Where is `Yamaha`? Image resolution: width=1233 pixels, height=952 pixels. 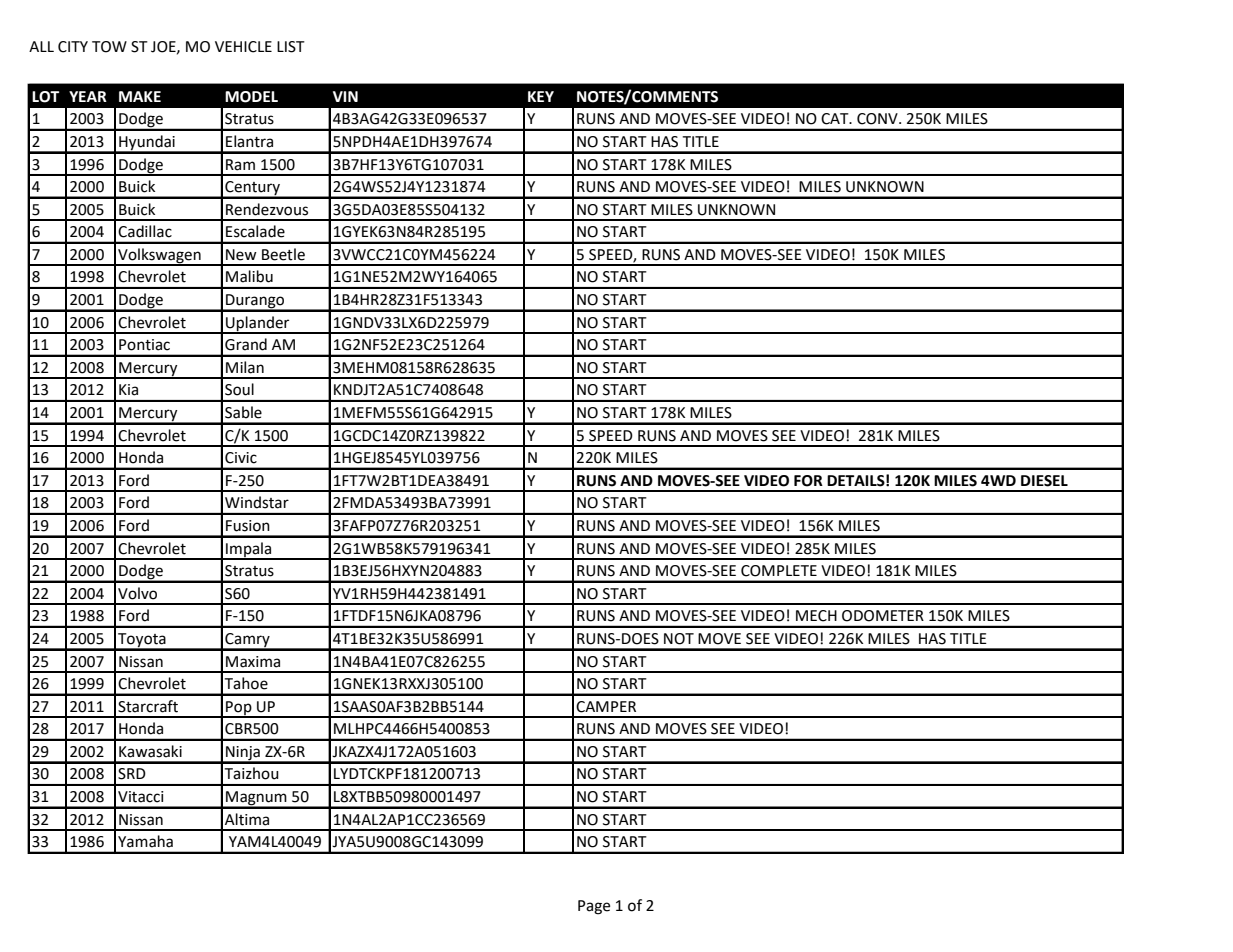 Yamaha is located at coordinates (145, 841).
